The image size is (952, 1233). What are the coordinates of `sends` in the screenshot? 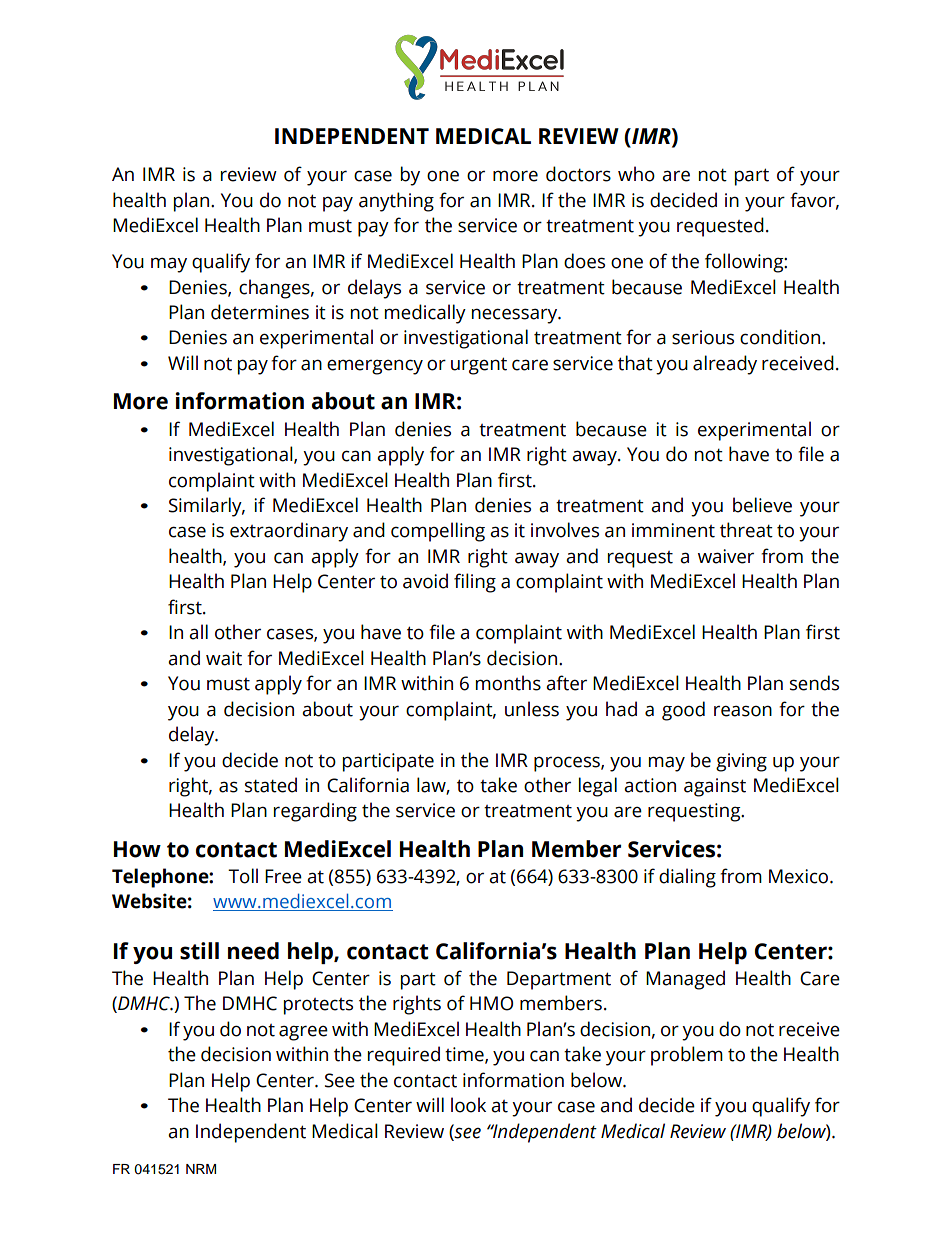 It's located at (814, 683).
